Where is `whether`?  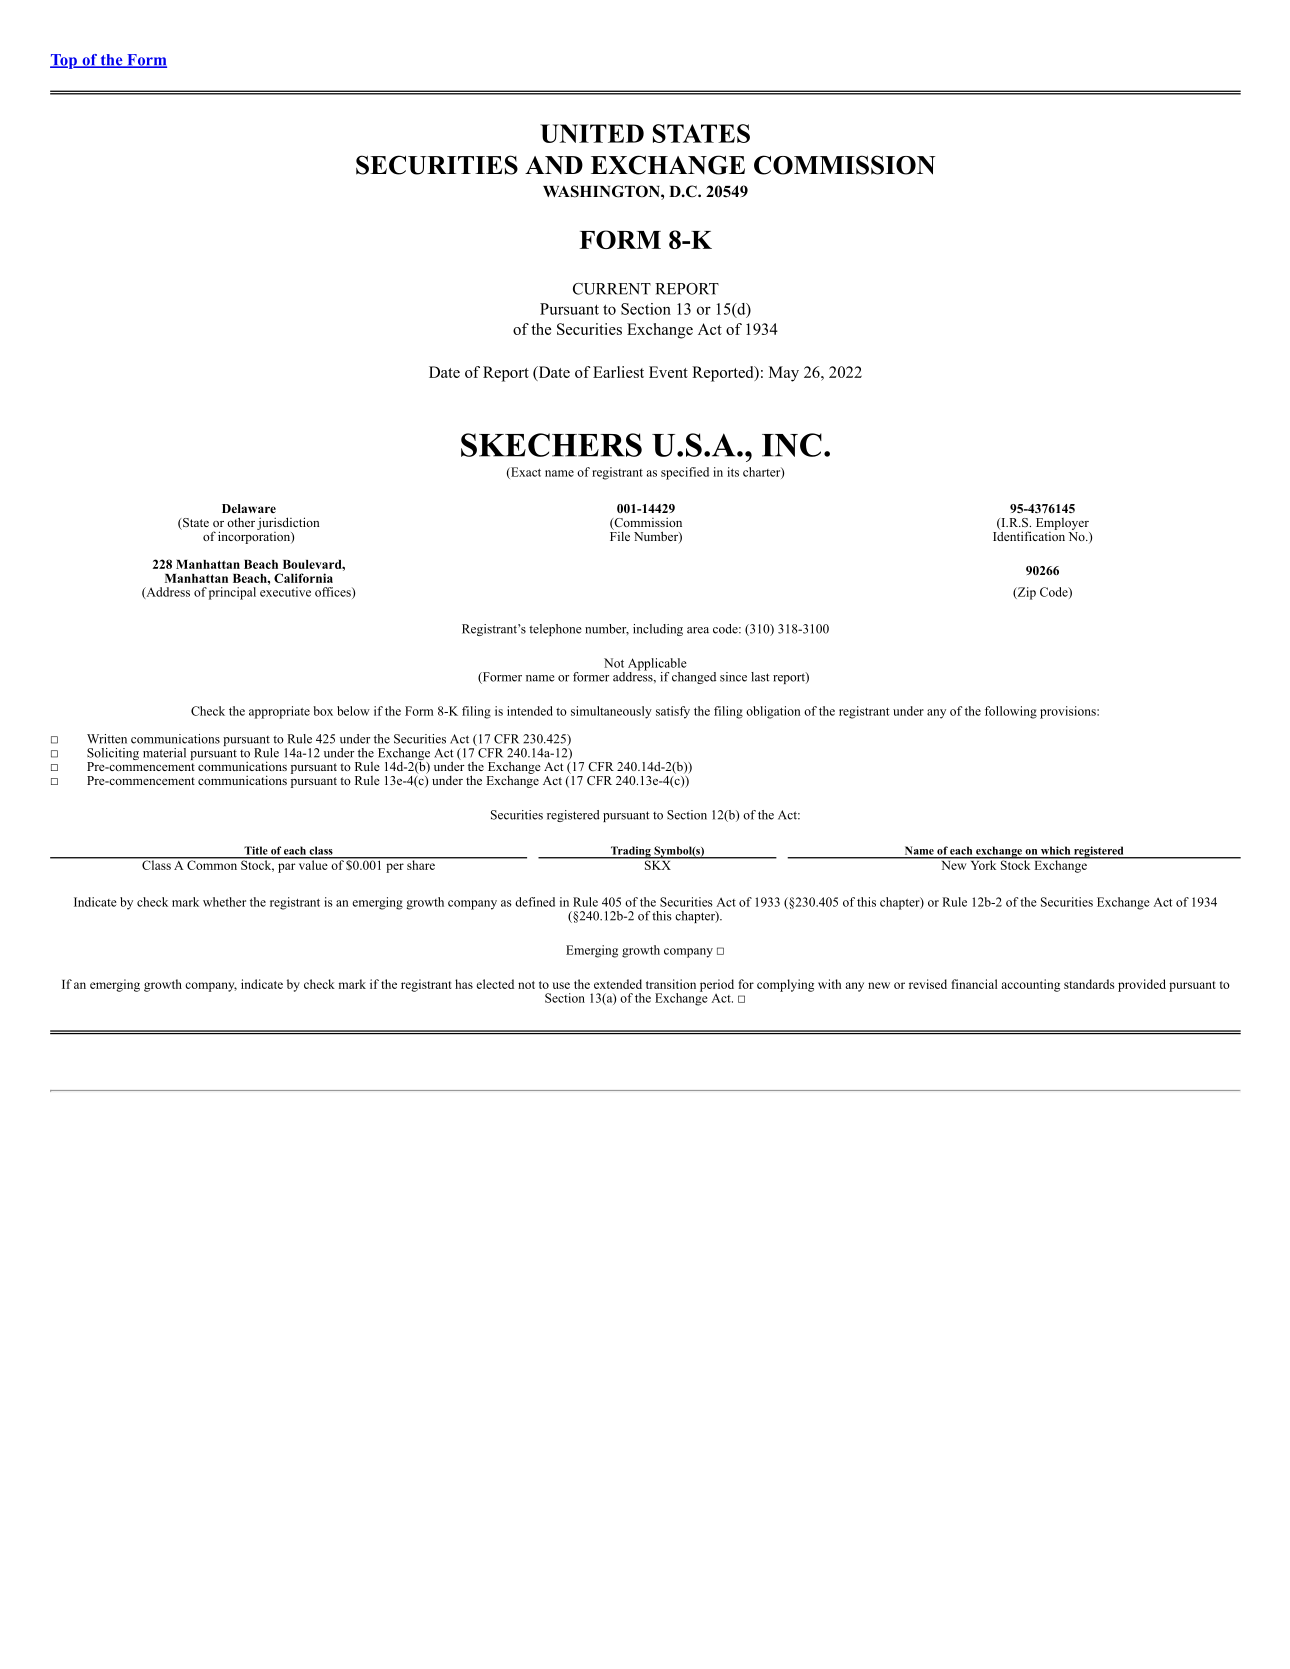
whether is located at coordinates (224, 902).
